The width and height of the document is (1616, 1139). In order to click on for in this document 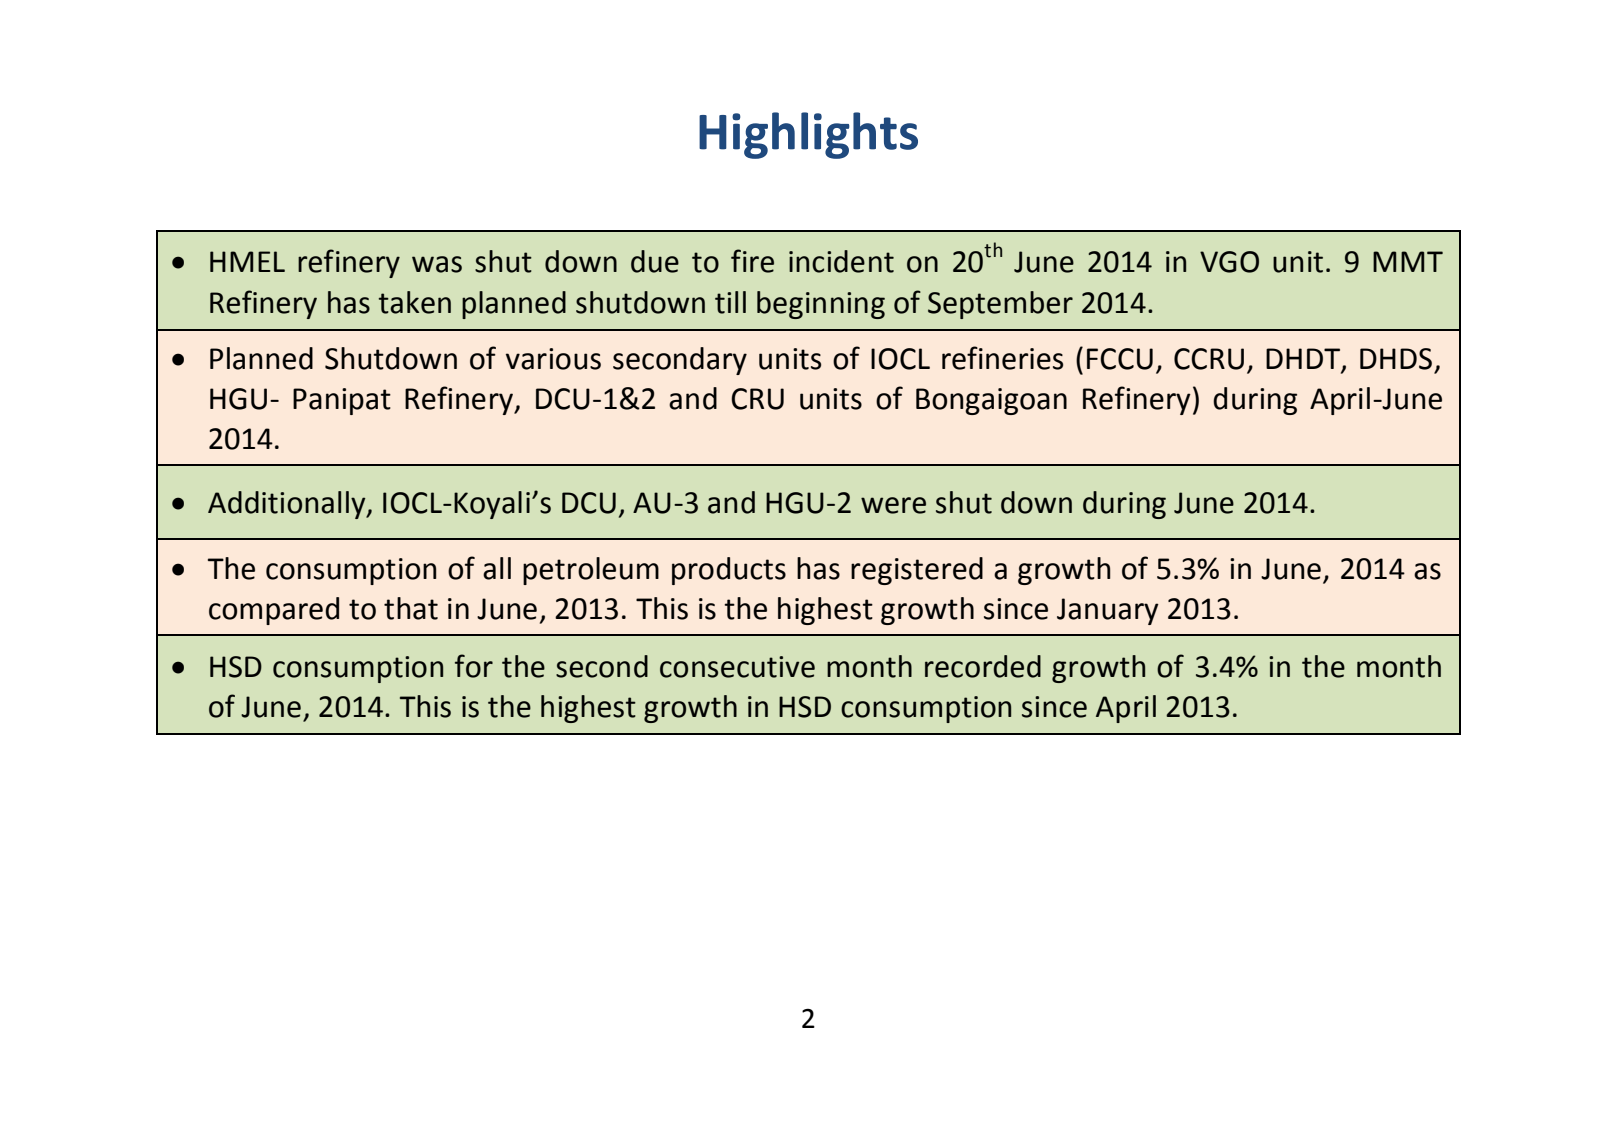, I will do `click(474, 666)`.
